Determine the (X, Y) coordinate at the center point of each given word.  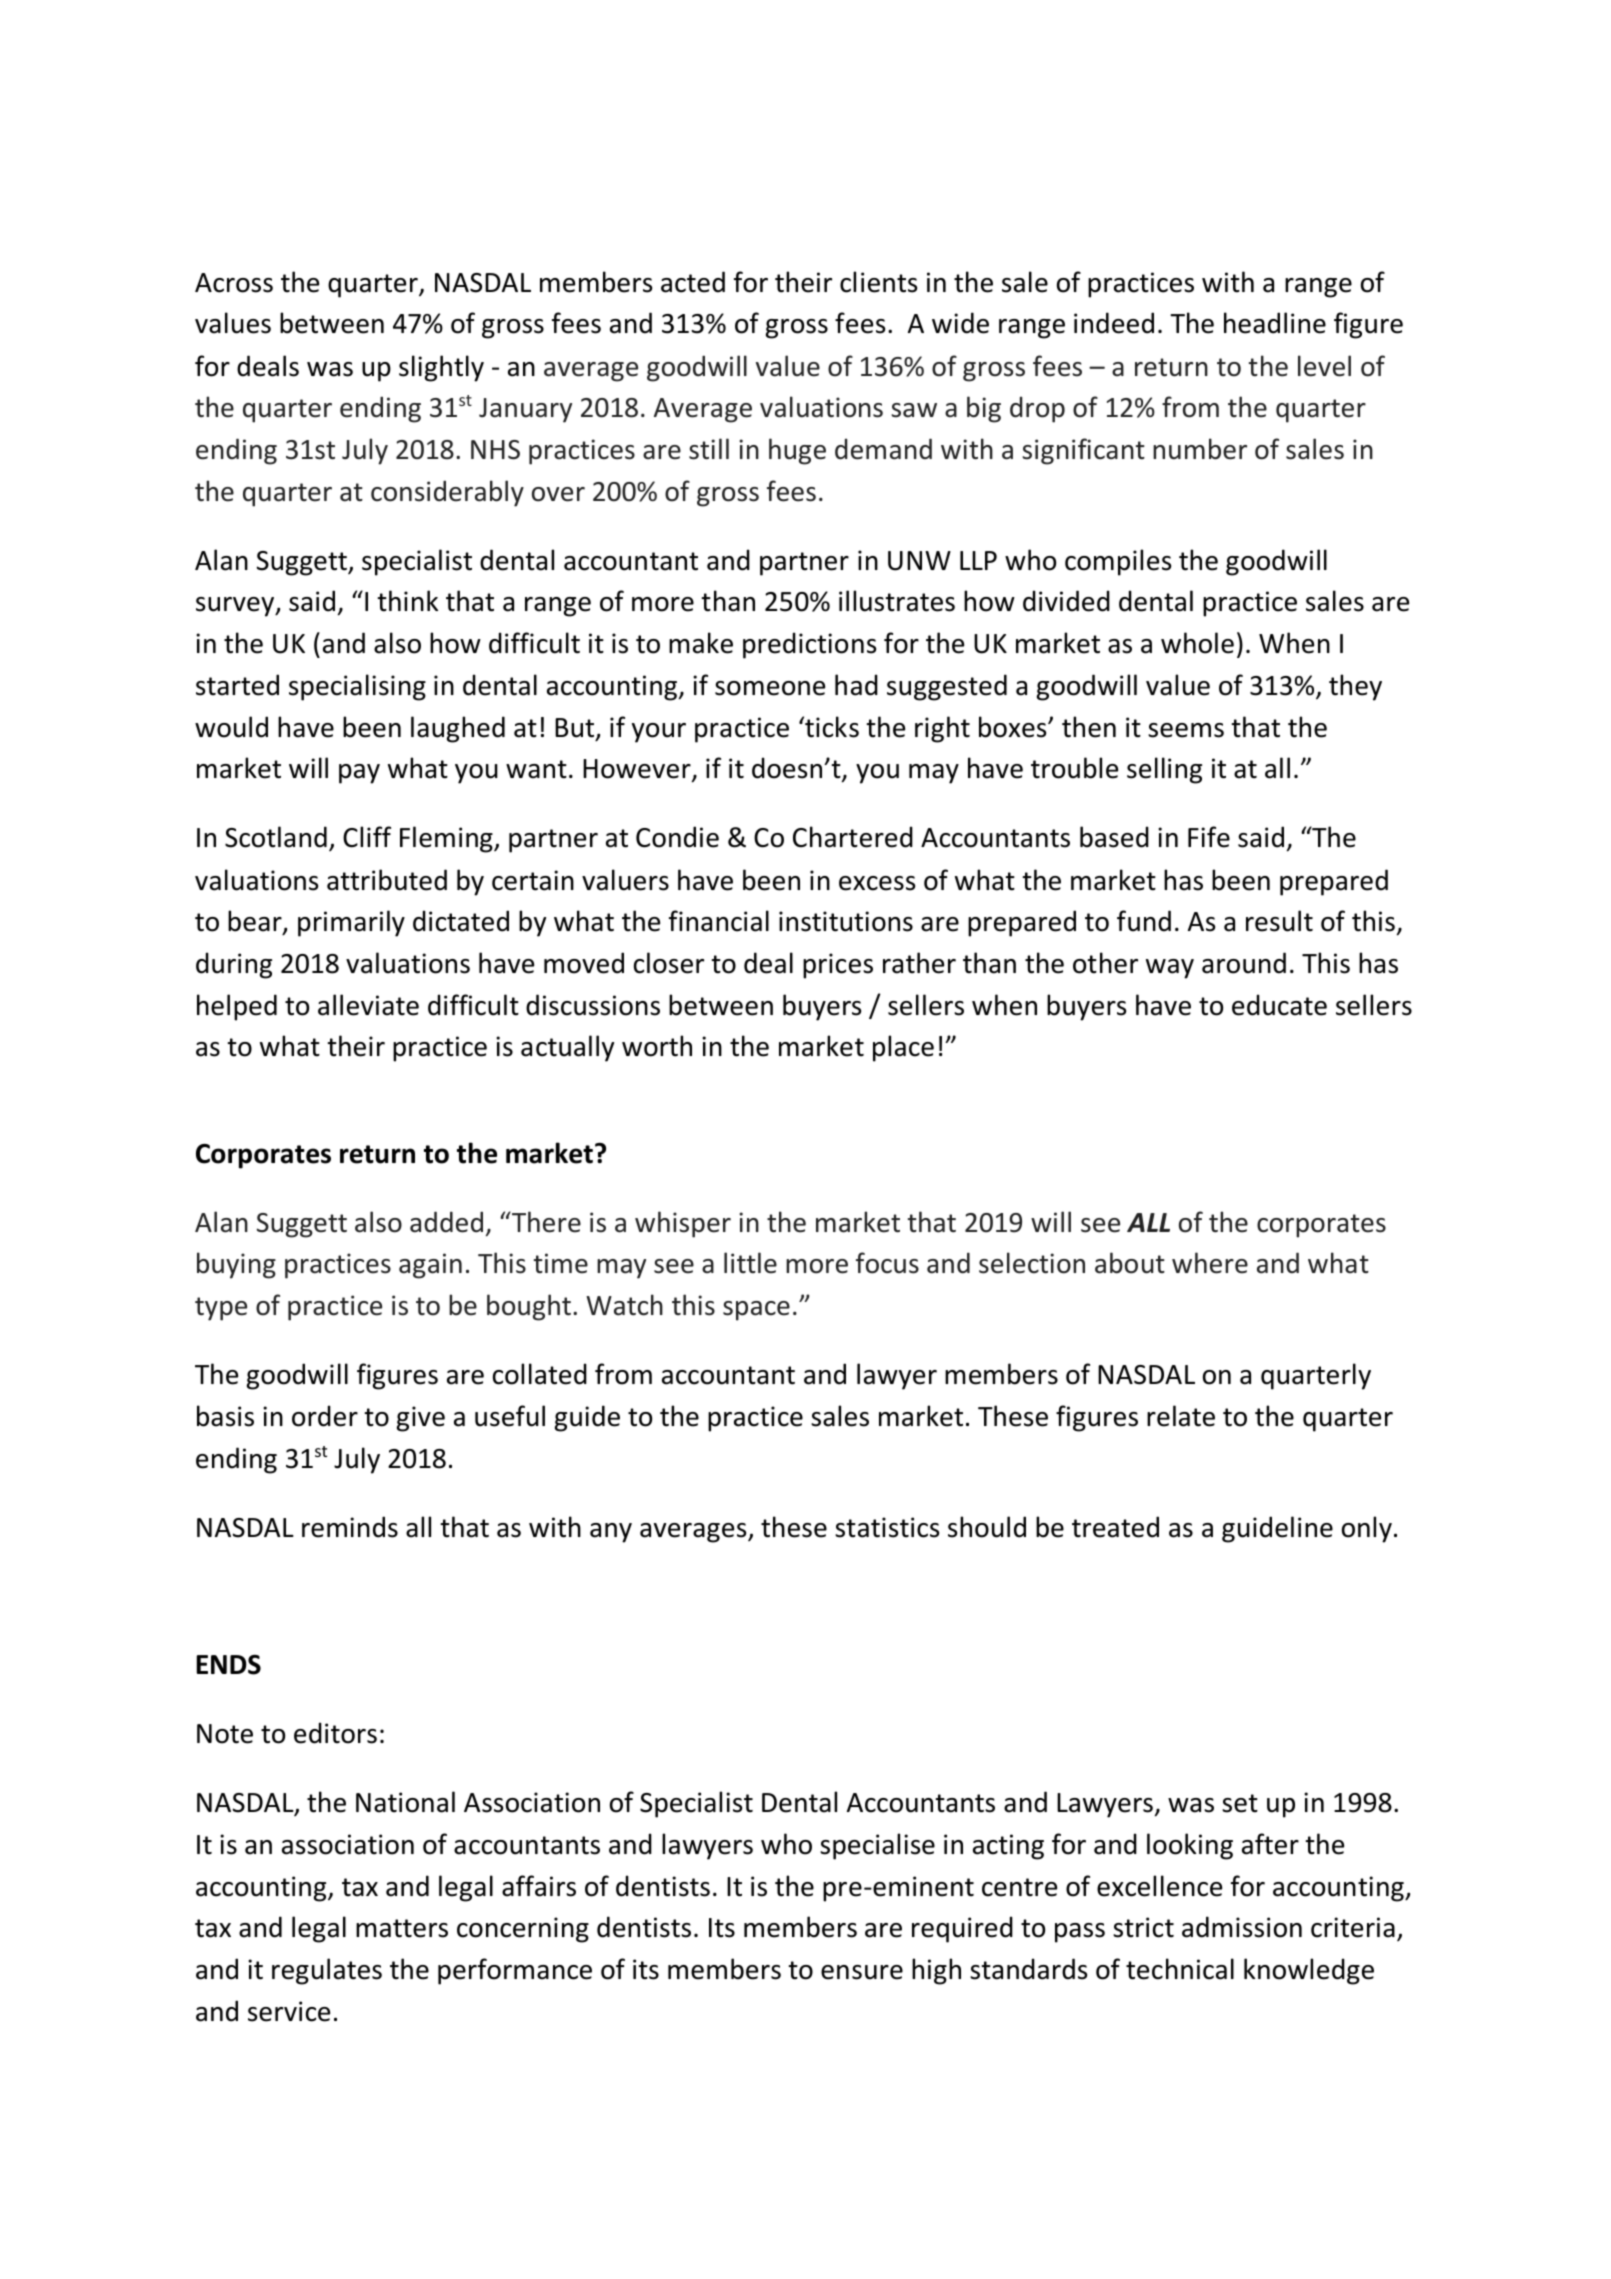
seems (1186, 730)
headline (1275, 323)
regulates (327, 1971)
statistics (887, 1527)
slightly (441, 368)
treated (1115, 1527)
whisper (683, 1224)
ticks (831, 727)
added (446, 1222)
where (1210, 1263)
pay (359, 774)
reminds (350, 1527)
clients (878, 282)
